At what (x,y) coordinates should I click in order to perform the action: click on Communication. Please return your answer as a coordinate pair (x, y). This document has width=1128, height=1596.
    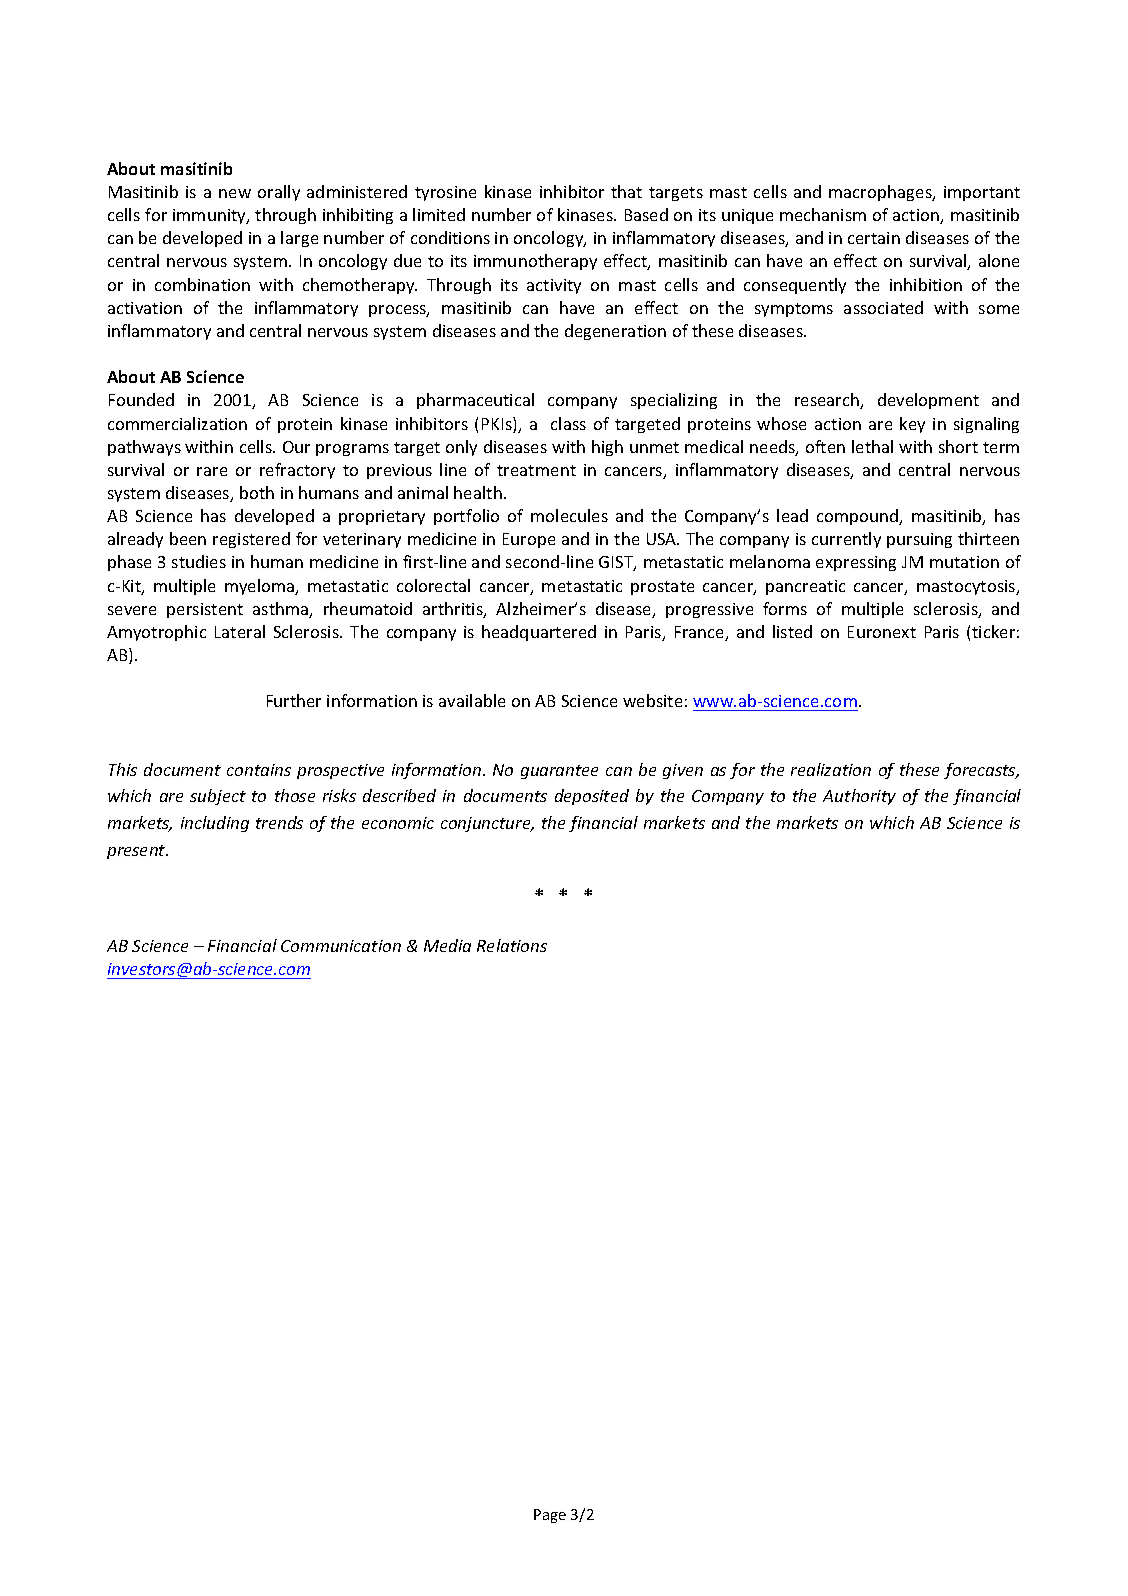
    Looking at the image, I should click on (341, 946).
